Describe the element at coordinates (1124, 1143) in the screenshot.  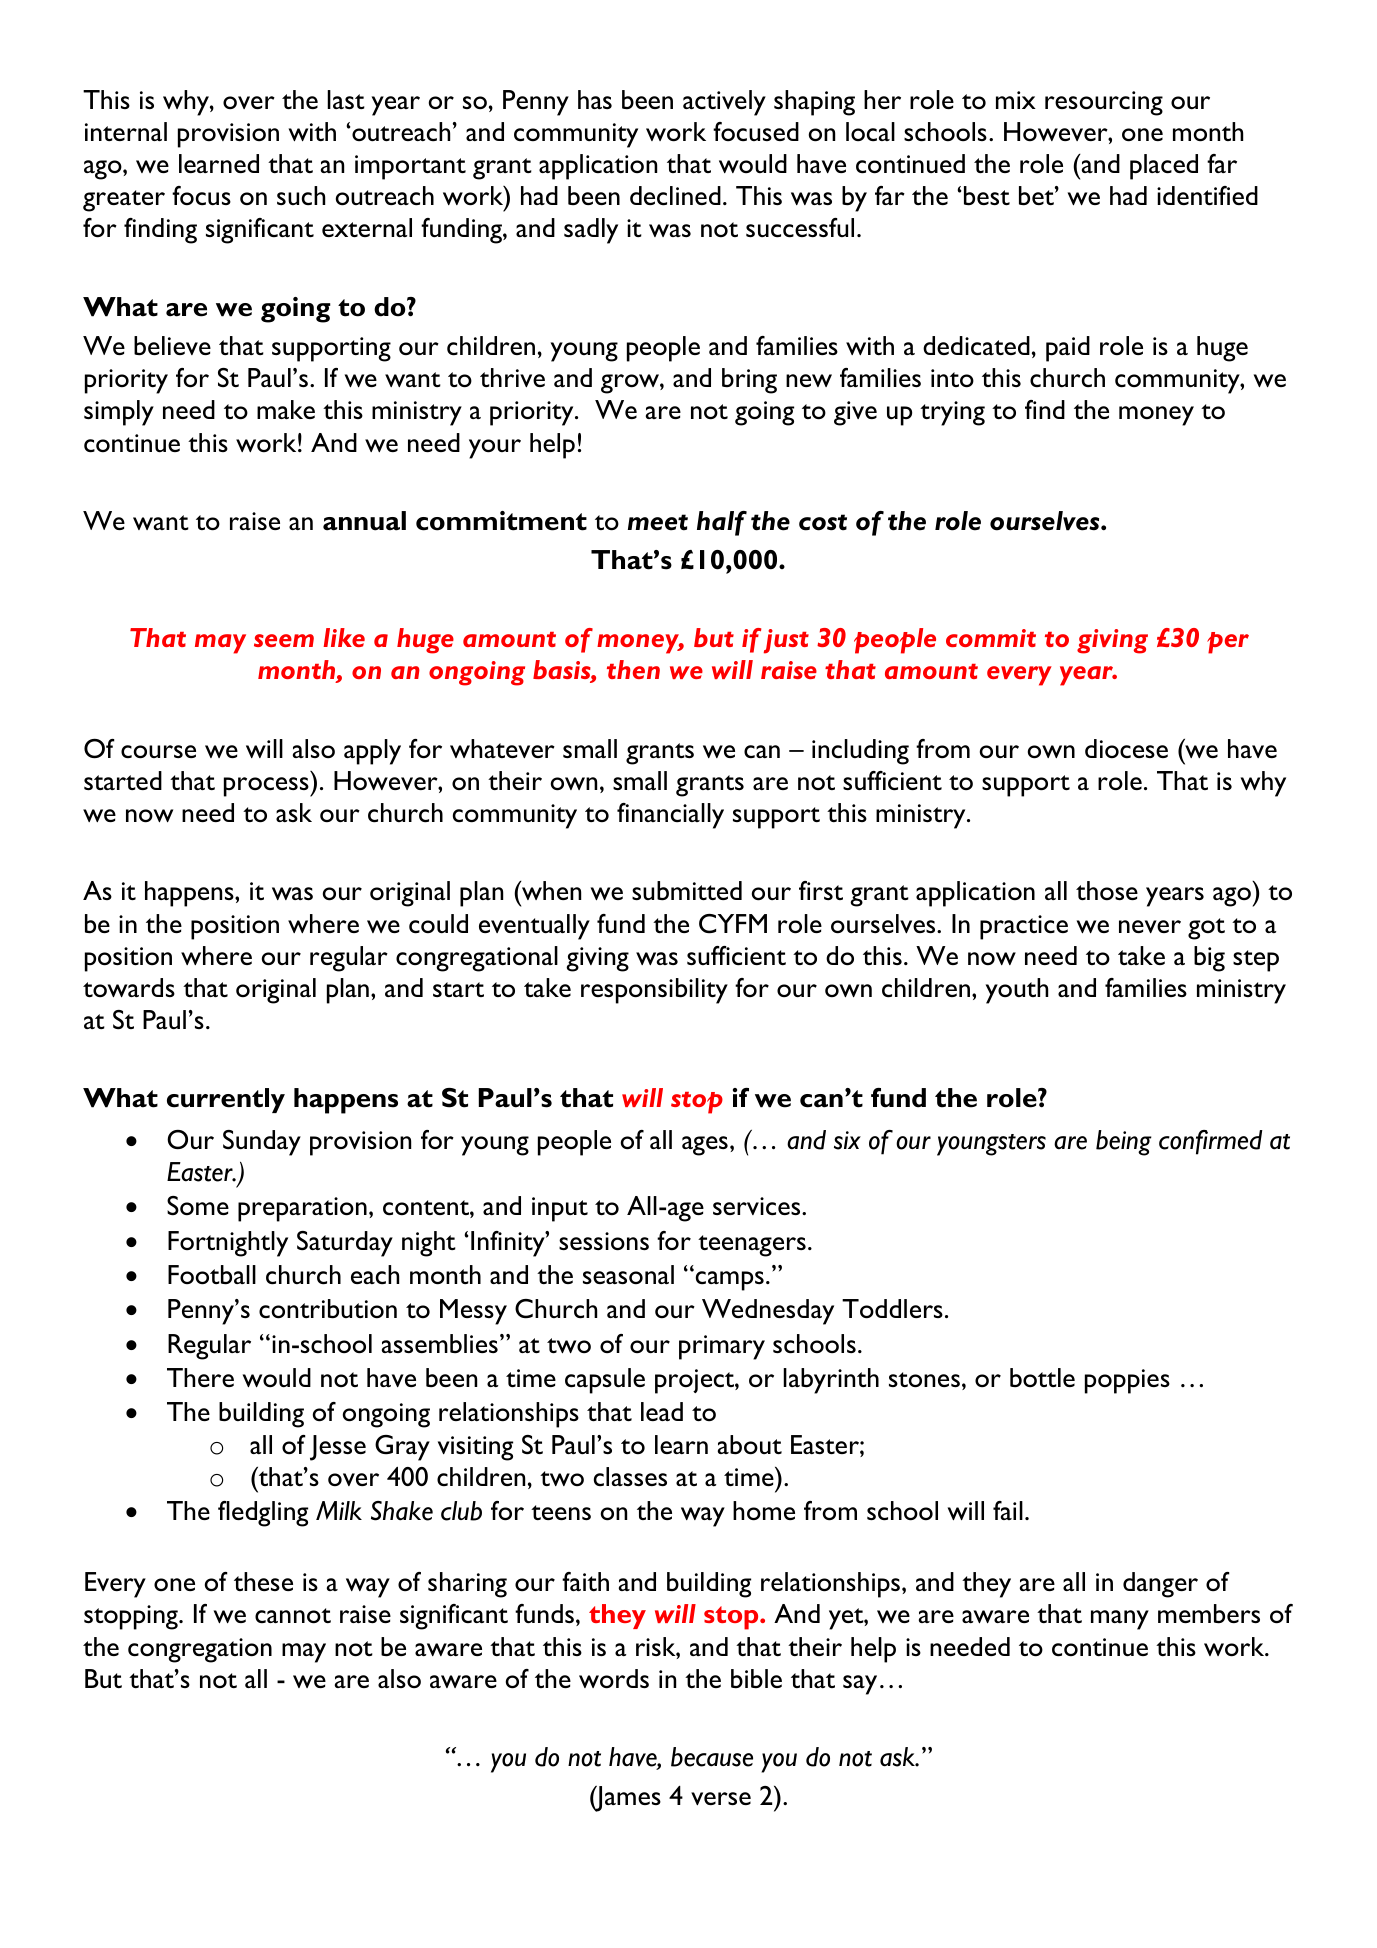
I see `being` at that location.
